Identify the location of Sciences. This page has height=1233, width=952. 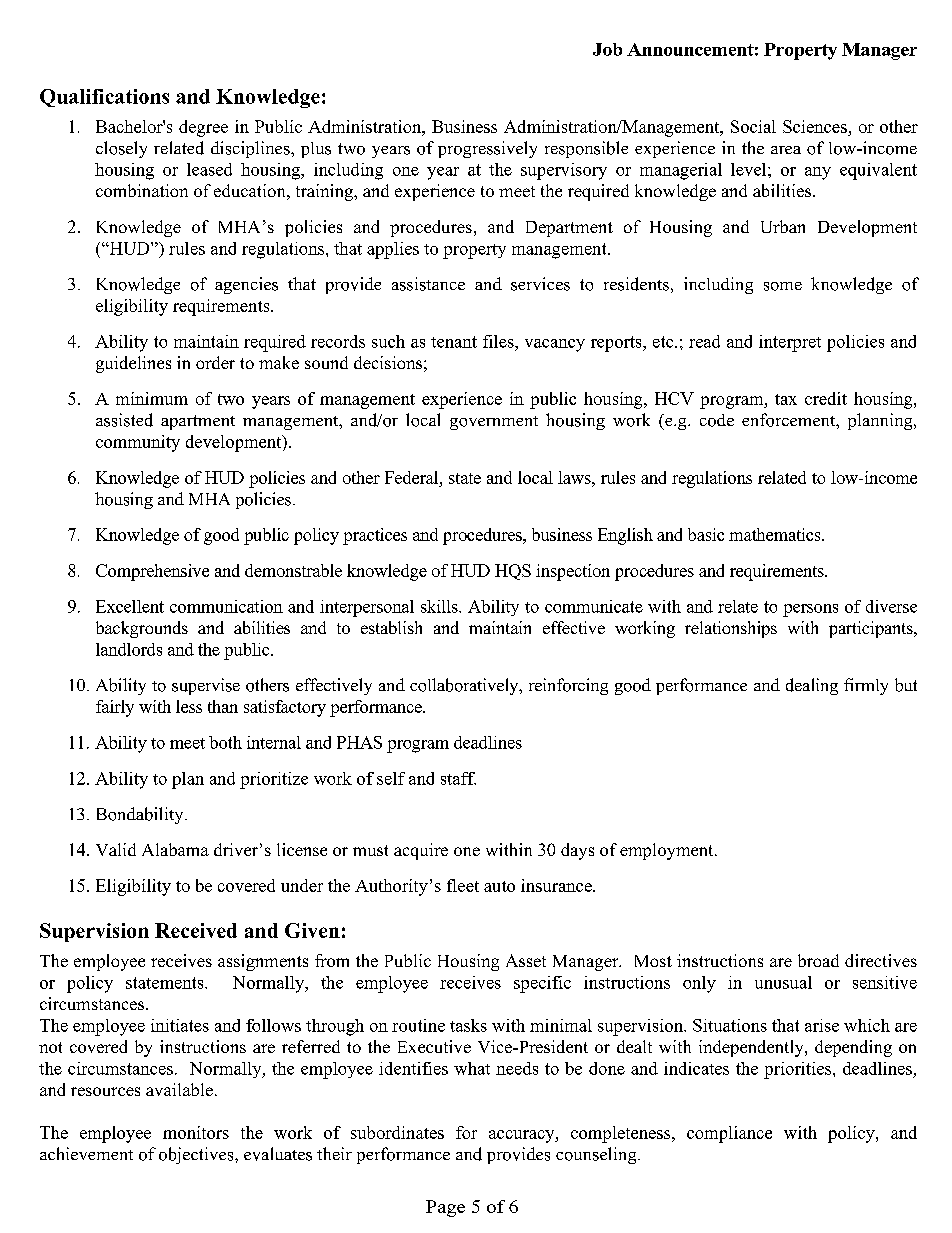
(815, 126).
